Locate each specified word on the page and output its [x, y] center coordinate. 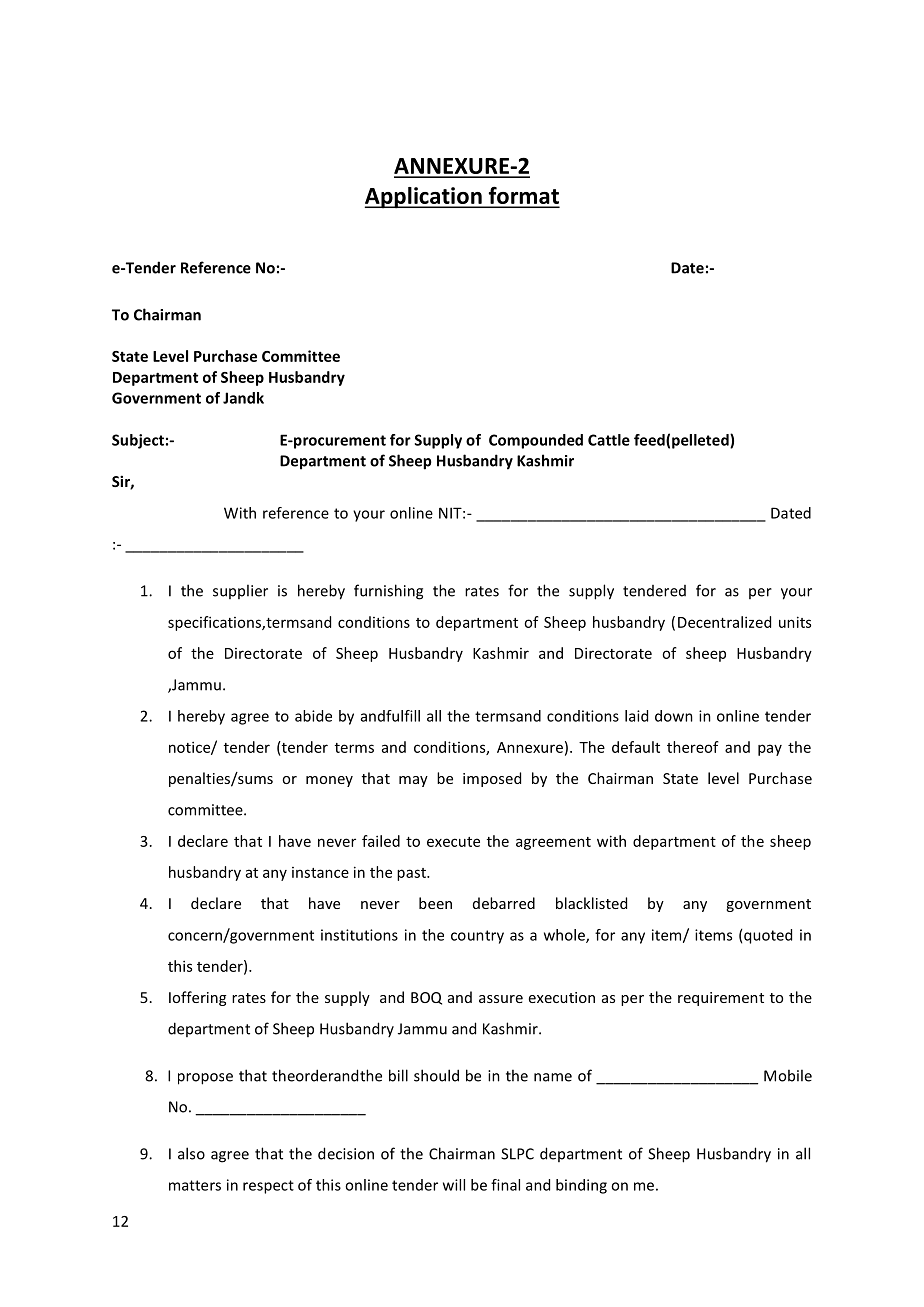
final [505, 1185]
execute [453, 842]
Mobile [788, 1075]
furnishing [388, 592]
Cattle [609, 440]
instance [320, 872]
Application [424, 198]
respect [268, 1187]
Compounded [536, 441]
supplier [240, 591]
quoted [768, 936]
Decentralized [724, 622]
